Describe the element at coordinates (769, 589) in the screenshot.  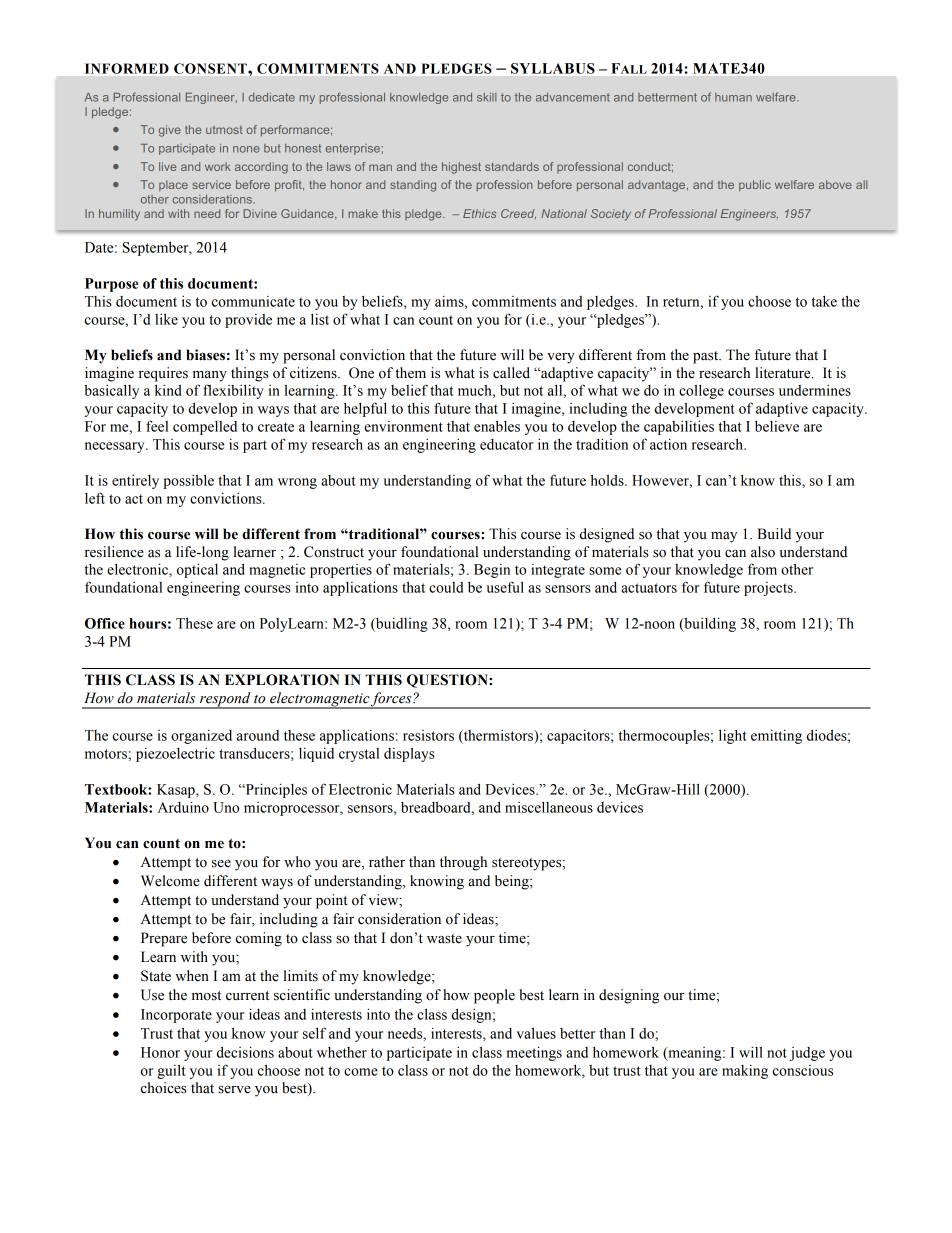
I see `projects` at that location.
